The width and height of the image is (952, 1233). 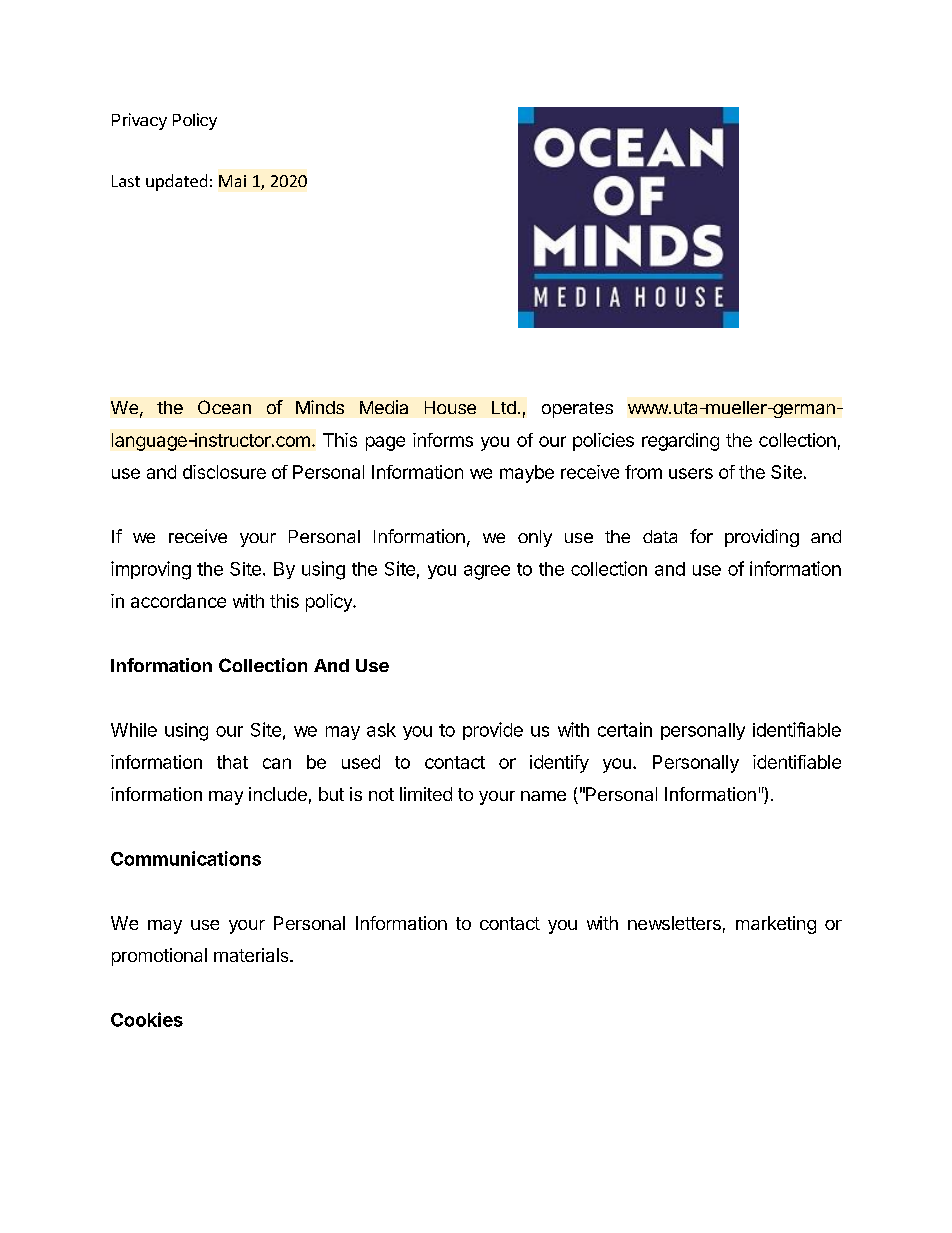 What do you see at coordinates (493, 731) in the image?
I see `provide` at bounding box center [493, 731].
